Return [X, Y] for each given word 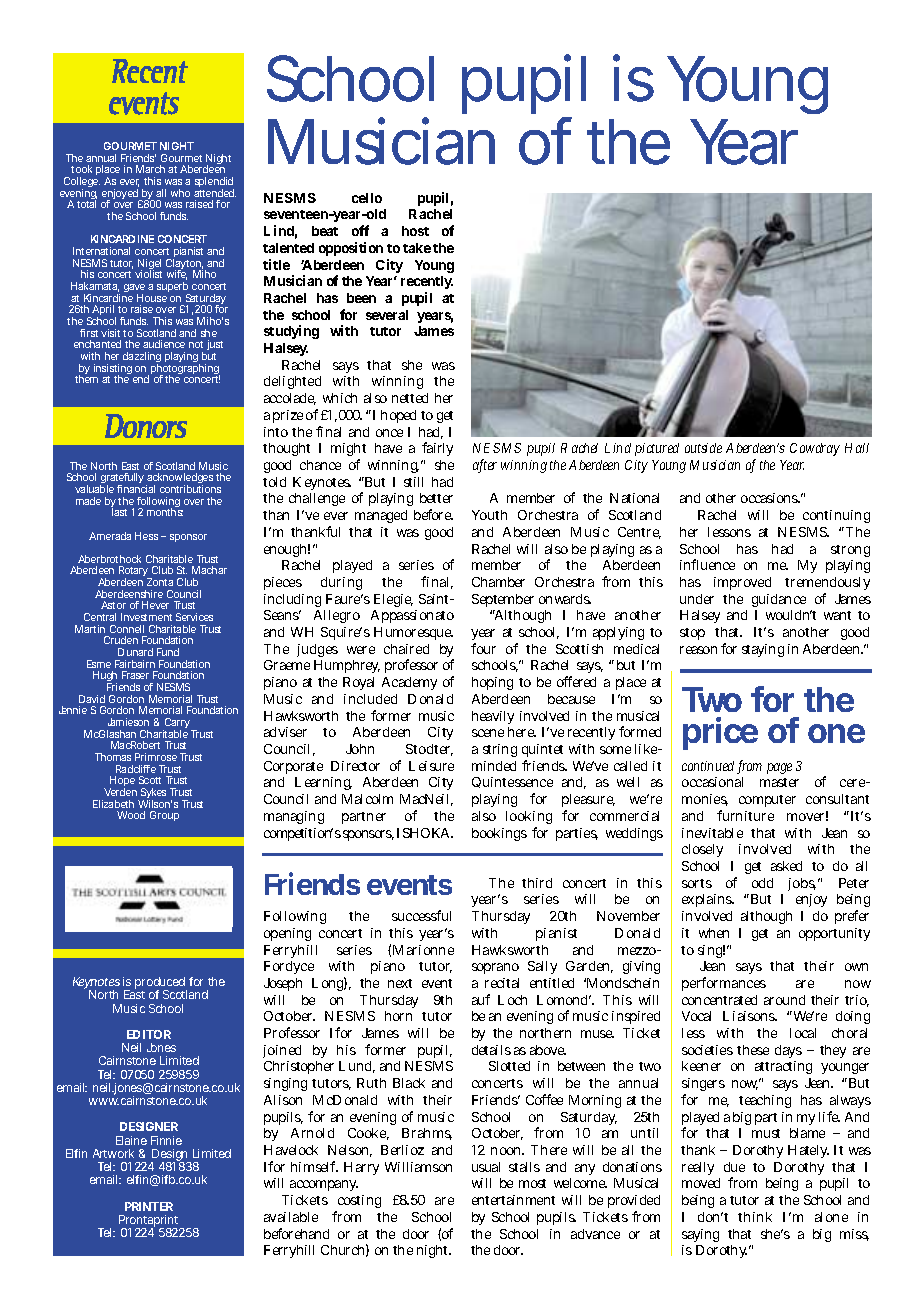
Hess [146, 536]
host [415, 231]
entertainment [513, 1200]
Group [164, 816]
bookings [499, 834]
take [417, 248]
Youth [489, 515]
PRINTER [149, 1206]
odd [762, 883]
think [755, 1217]
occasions [770, 498]
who [180, 193]
